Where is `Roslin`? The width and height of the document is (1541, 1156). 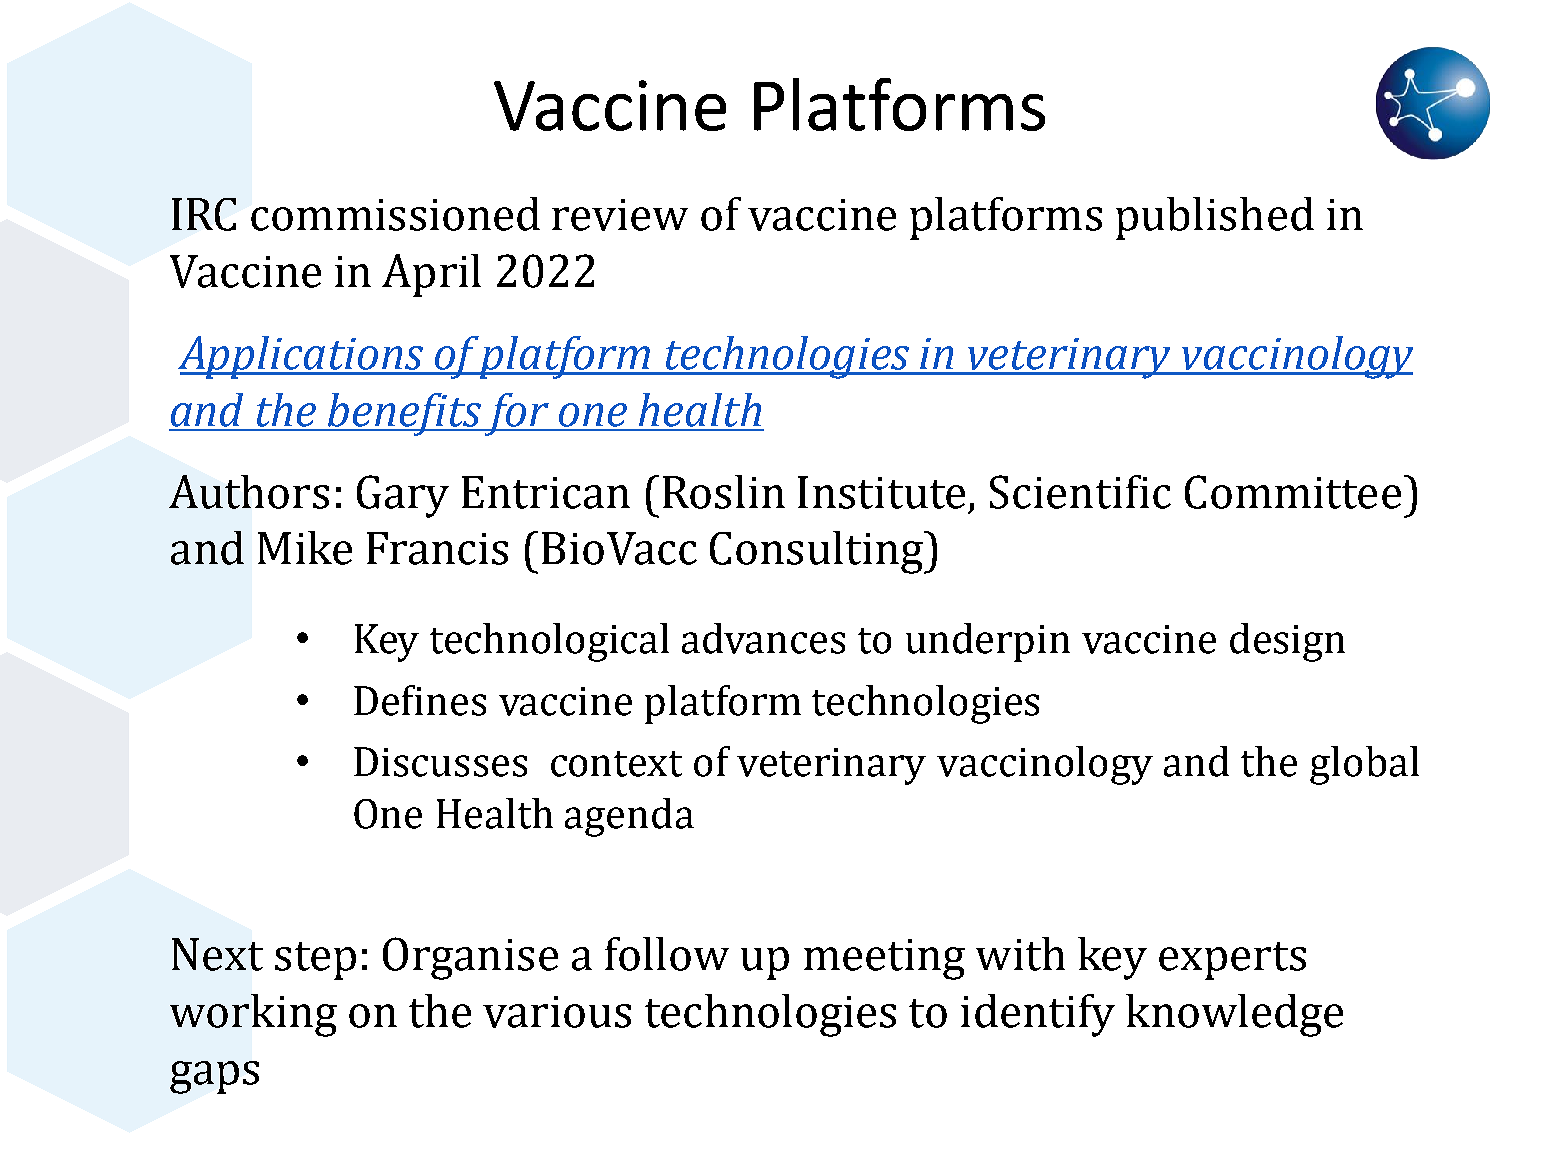 Roslin is located at coordinates (724, 492).
